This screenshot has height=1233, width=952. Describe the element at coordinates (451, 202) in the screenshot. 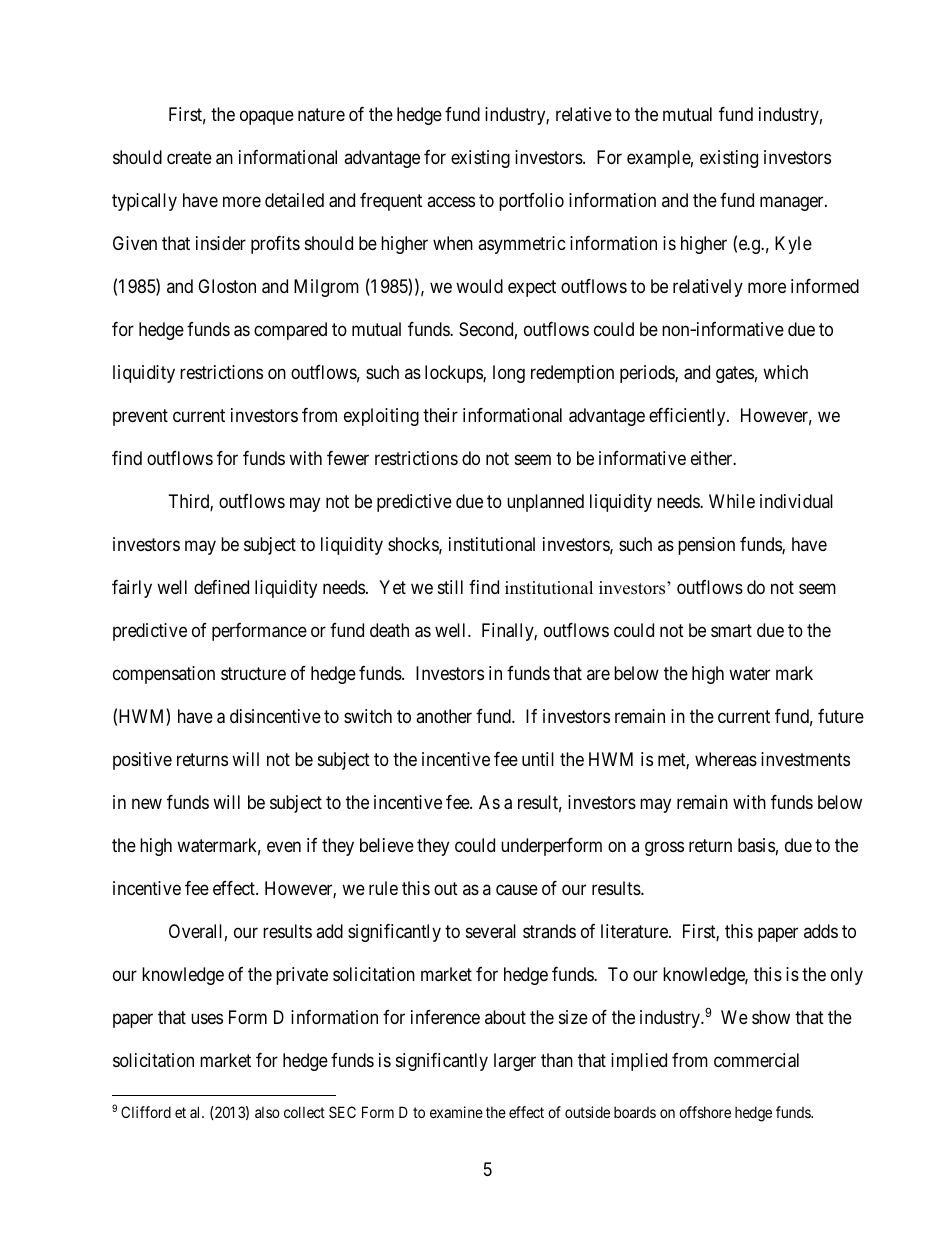

I see `access` at that location.
